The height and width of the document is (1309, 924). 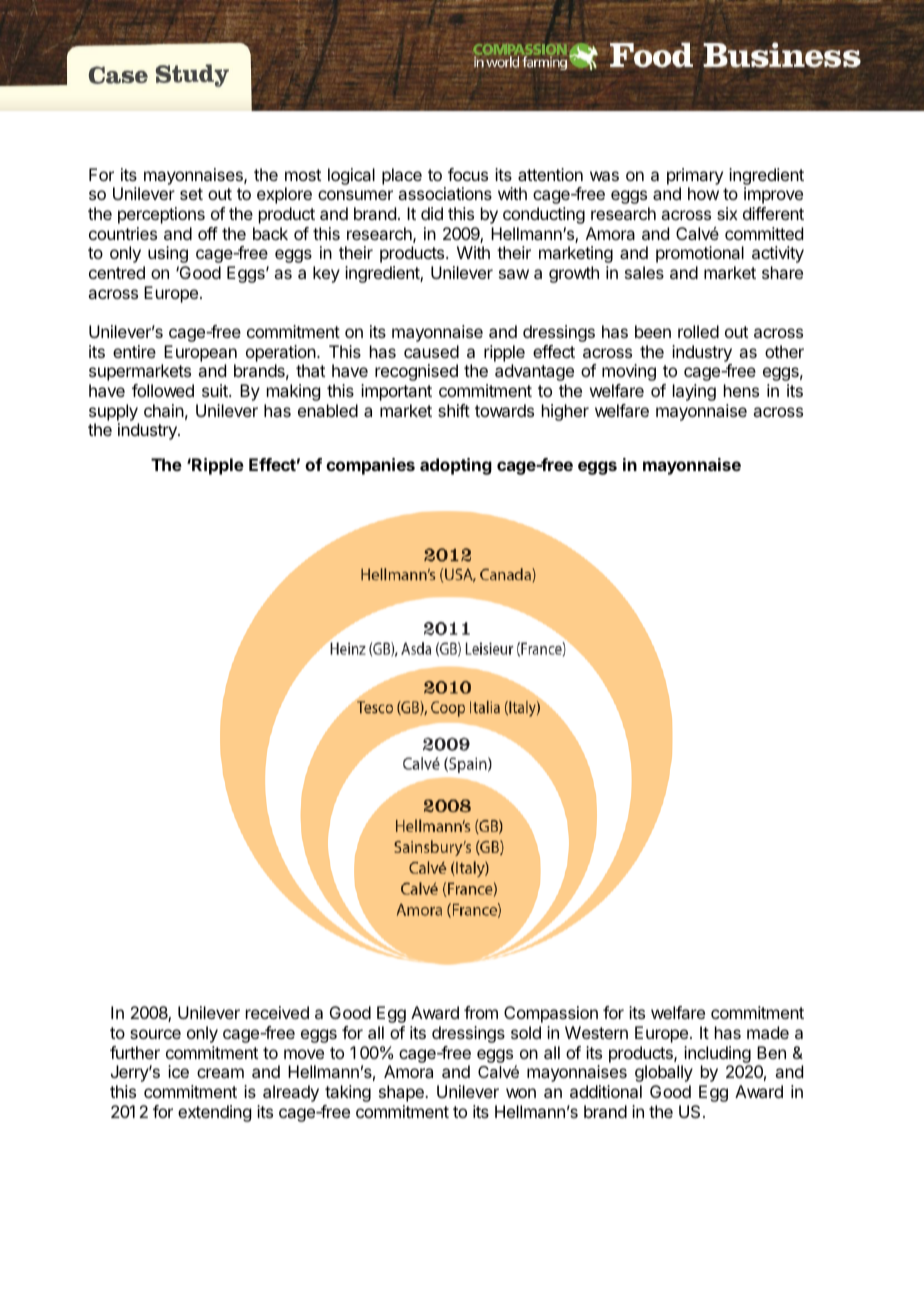 What do you see at coordinates (456, 466) in the document?
I see `adopting` at bounding box center [456, 466].
